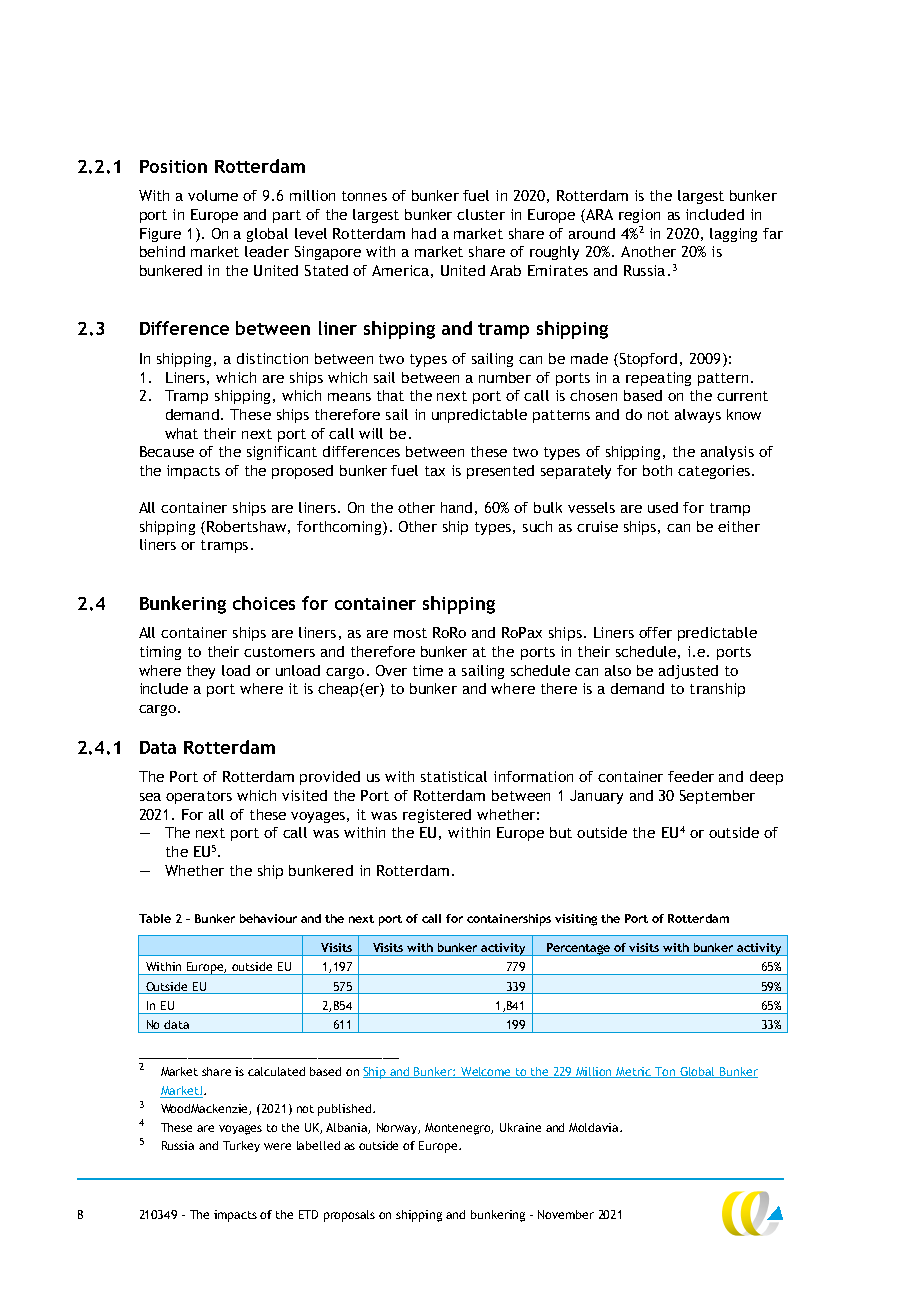 Image resolution: width=924 pixels, height=1308 pixels. What do you see at coordinates (688, 672) in the document?
I see `adjusted` at bounding box center [688, 672].
